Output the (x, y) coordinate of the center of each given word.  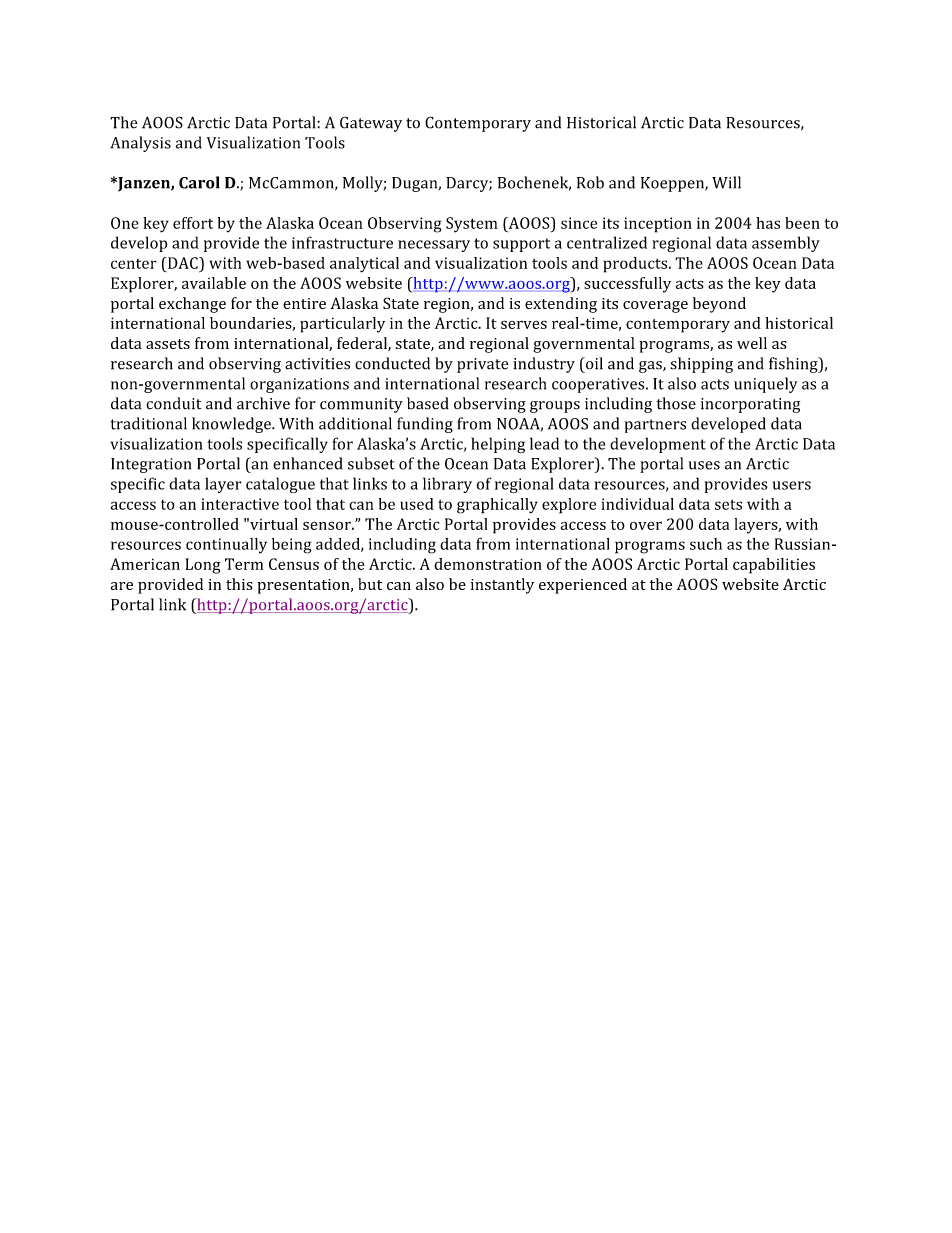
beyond (719, 305)
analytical (364, 265)
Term (244, 564)
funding (425, 425)
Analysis (141, 144)
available (214, 283)
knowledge (232, 425)
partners (655, 426)
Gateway (371, 124)
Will (726, 182)
